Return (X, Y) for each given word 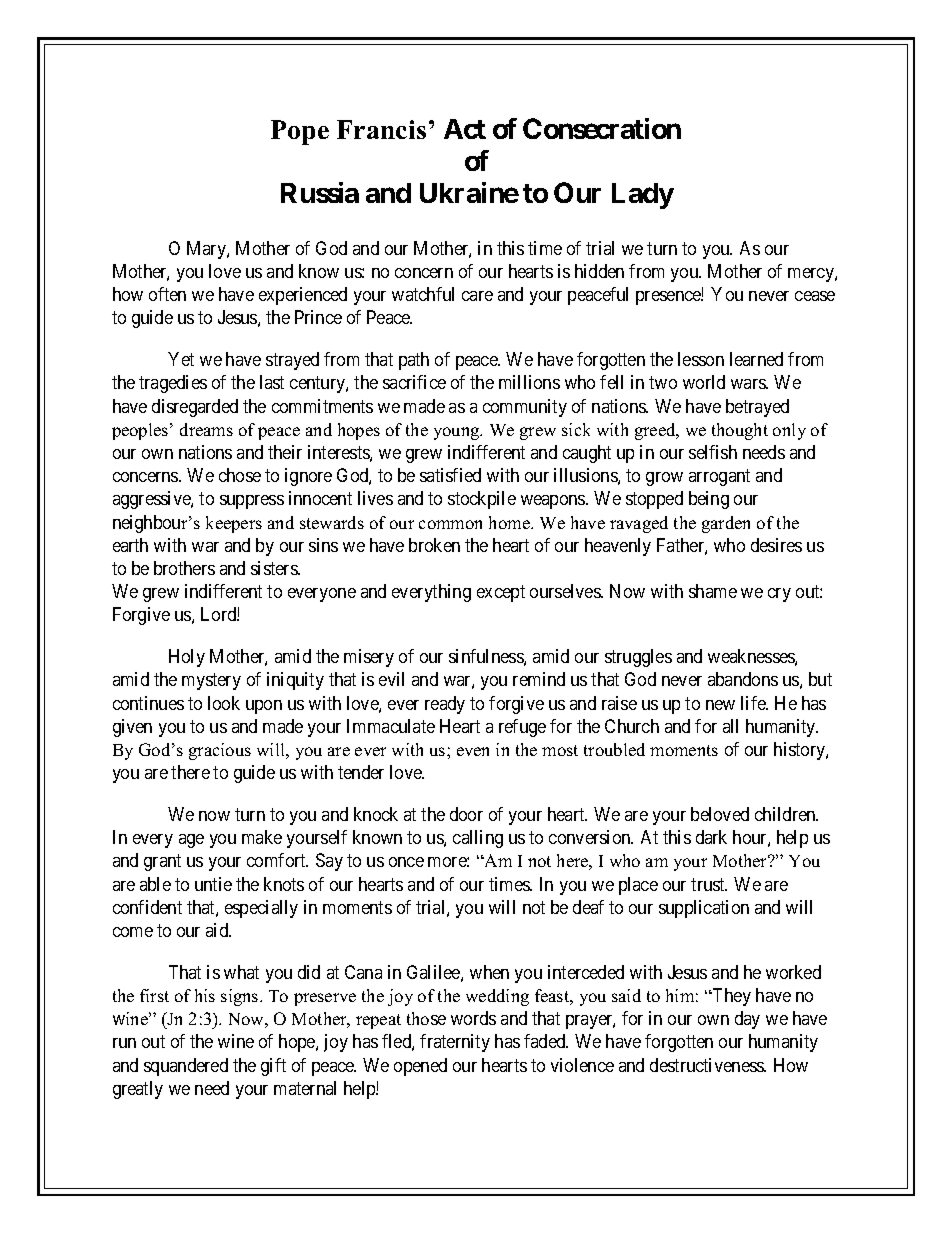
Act (465, 129)
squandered (186, 1067)
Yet (181, 359)
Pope (300, 132)
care (477, 296)
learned (756, 359)
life (754, 703)
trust (709, 884)
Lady (643, 196)
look (224, 703)
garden (726, 524)
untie (213, 884)
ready (445, 705)
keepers (234, 524)
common (450, 524)
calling (478, 839)
